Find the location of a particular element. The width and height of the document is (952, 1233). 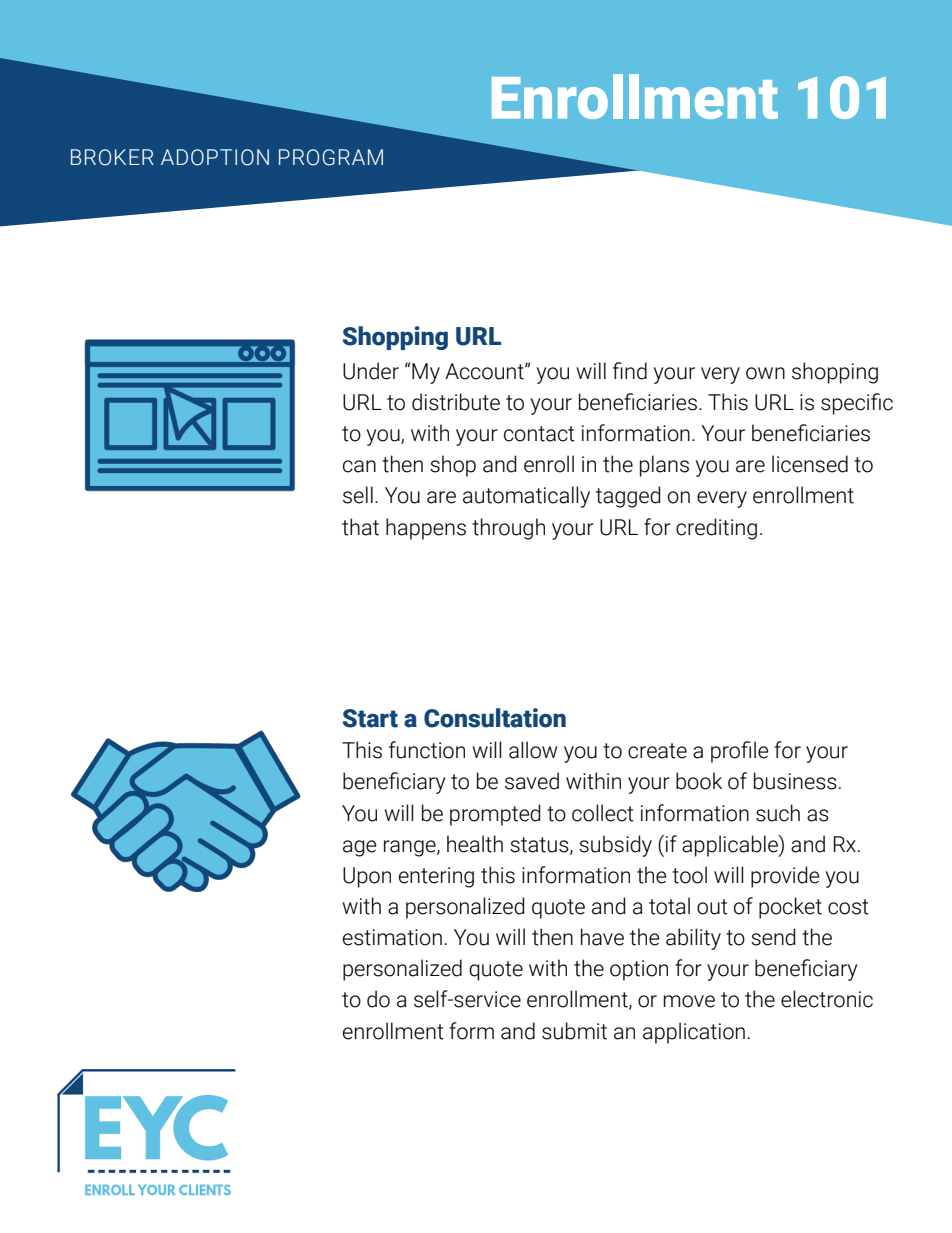

contact is located at coordinates (539, 434).
